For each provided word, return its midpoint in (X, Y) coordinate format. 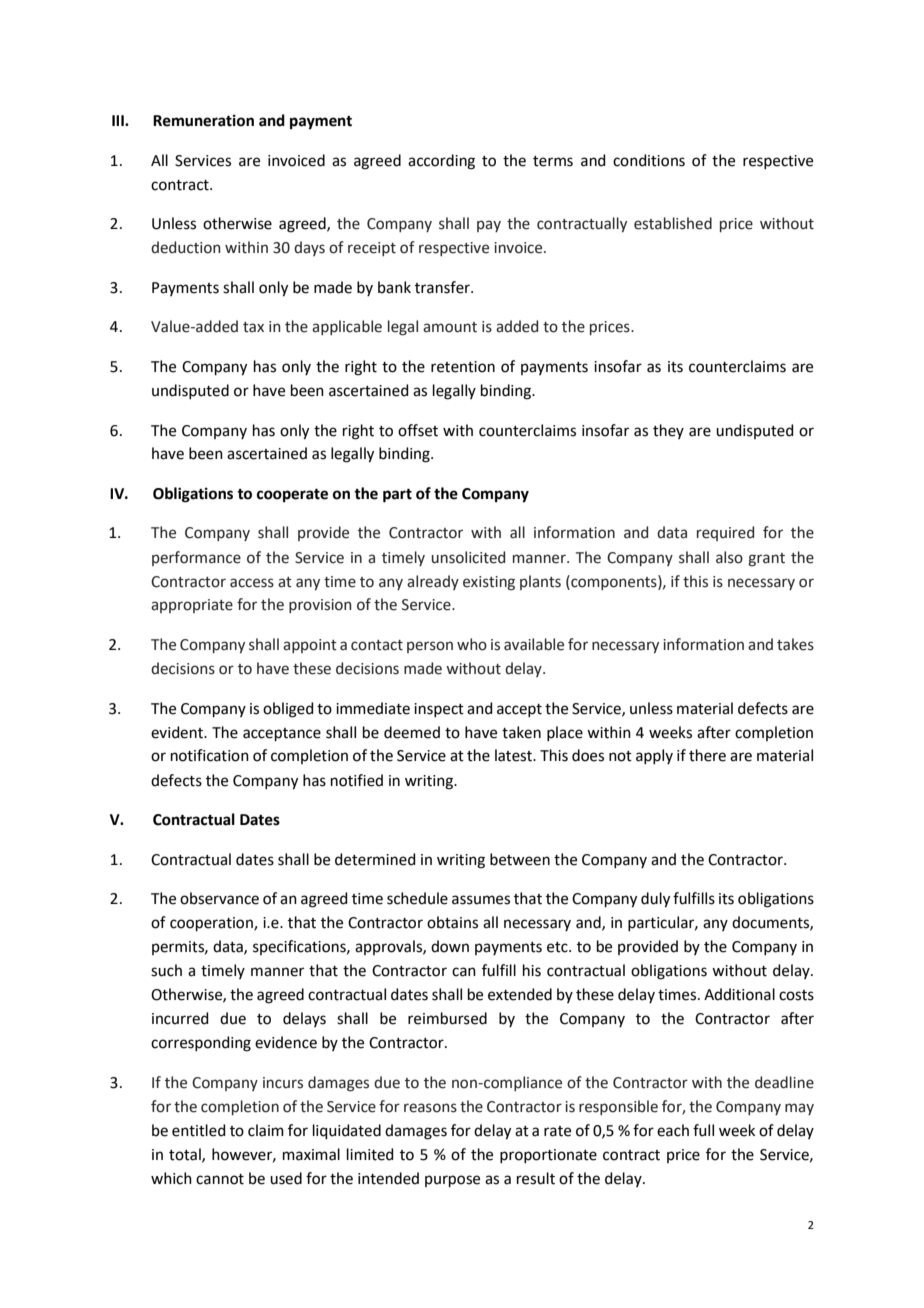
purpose (452, 1181)
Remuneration (203, 120)
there (707, 755)
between (520, 859)
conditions (649, 160)
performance (196, 558)
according (441, 162)
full (703, 1130)
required (725, 533)
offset (418, 430)
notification (210, 755)
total (186, 1155)
